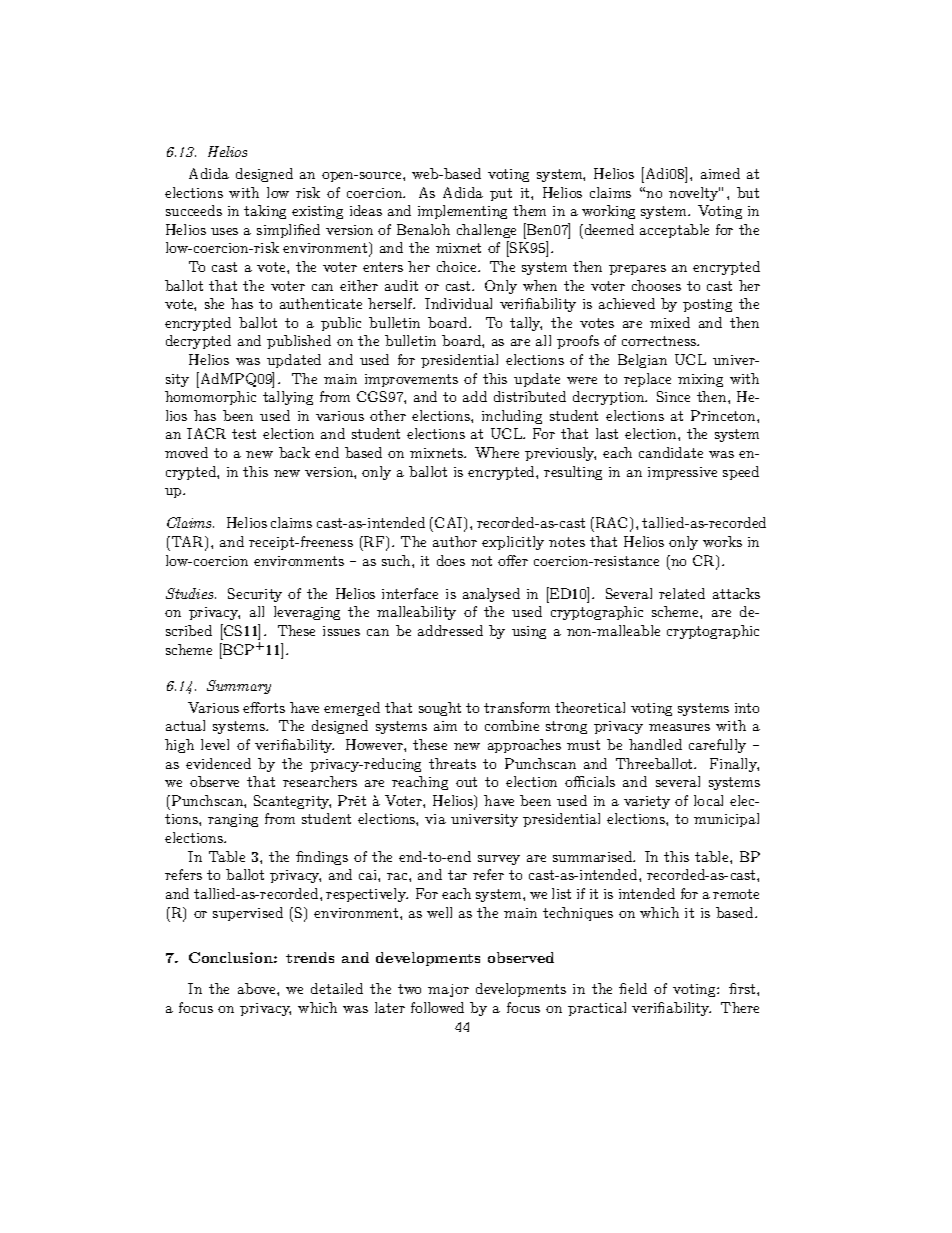 This page has height=1233, width=952. I want to click on major, so click(448, 990).
